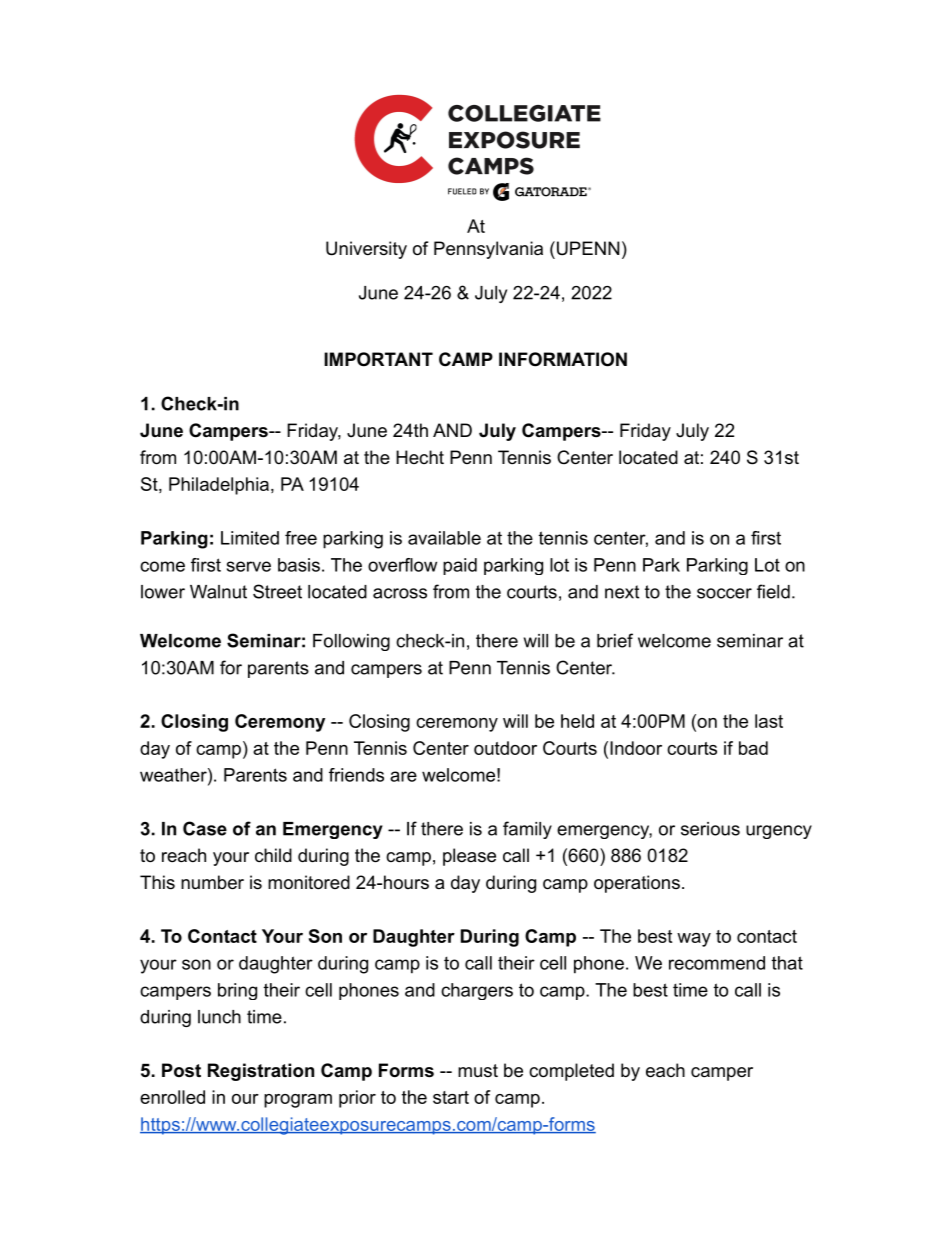 This page has height=1233, width=952. Describe the element at coordinates (505, 748) in the page. I see `outdoor` at that location.
